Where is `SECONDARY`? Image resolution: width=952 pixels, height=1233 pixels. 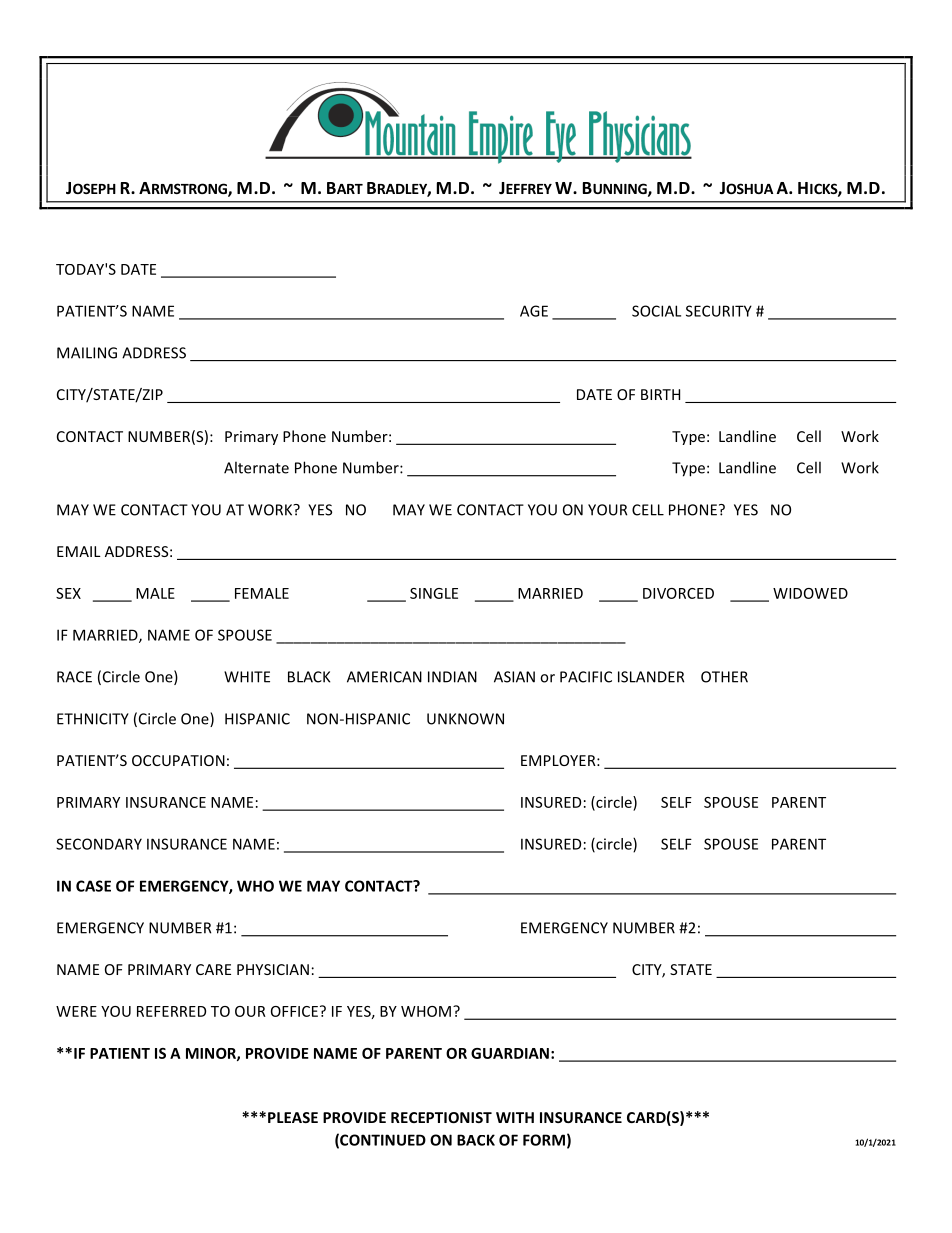
SECONDARY is located at coordinates (99, 844).
